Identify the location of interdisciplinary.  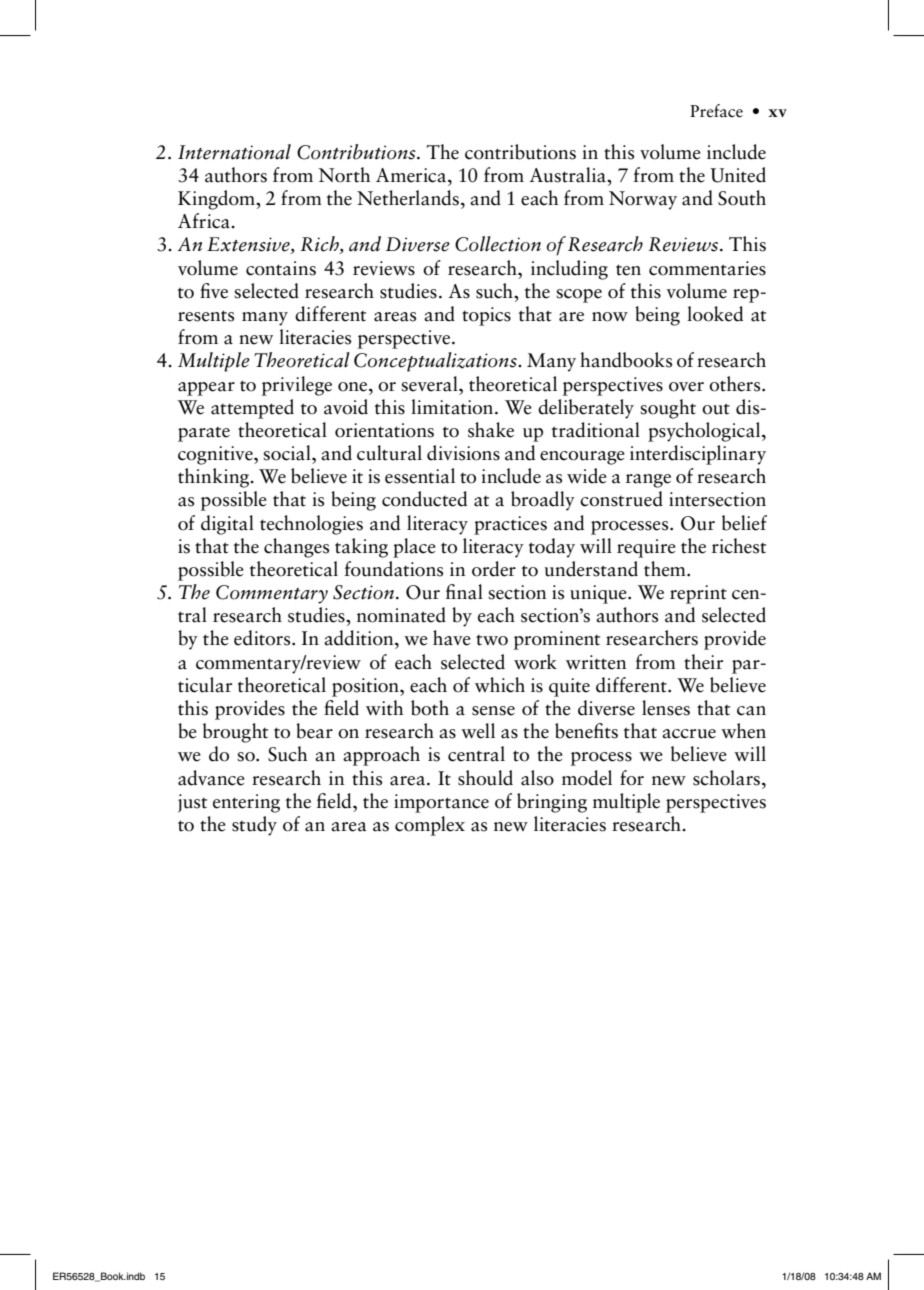
(698, 455).
